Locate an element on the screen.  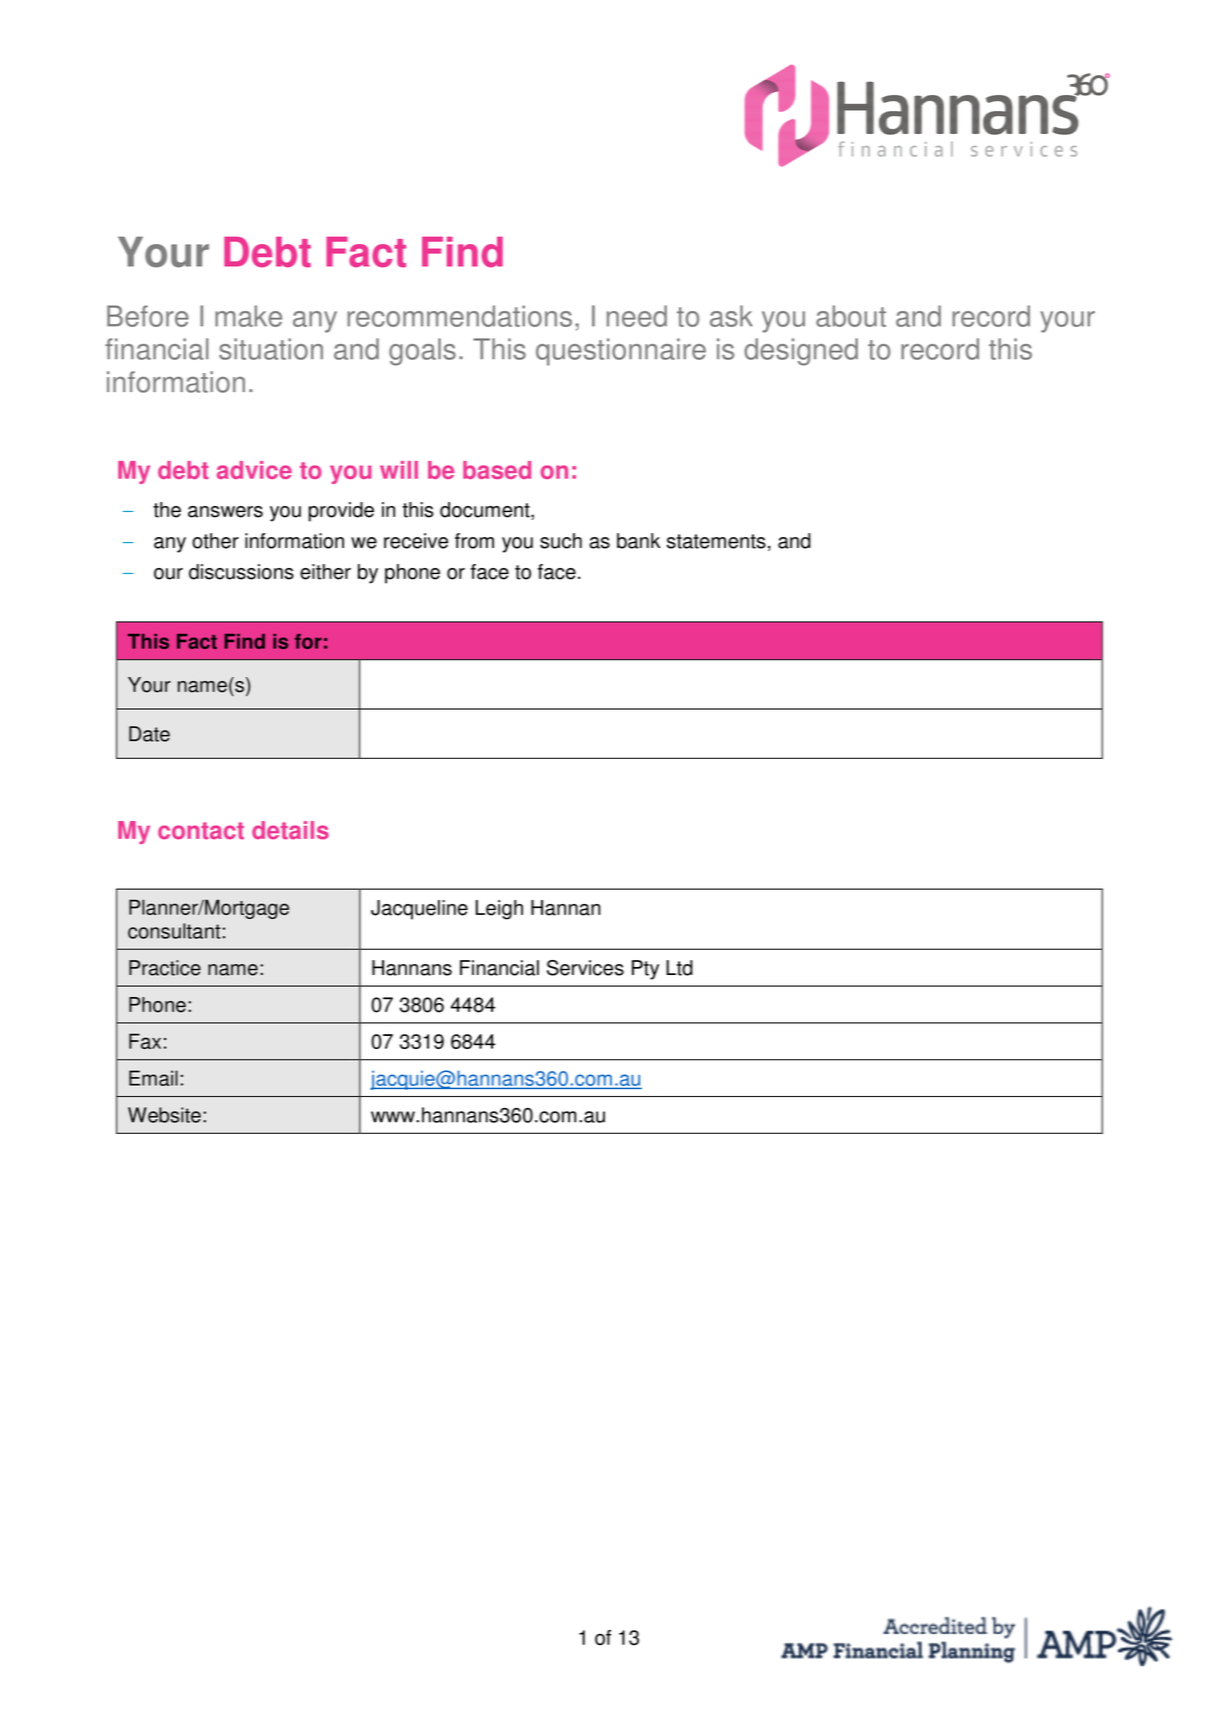
situation is located at coordinates (271, 349).
